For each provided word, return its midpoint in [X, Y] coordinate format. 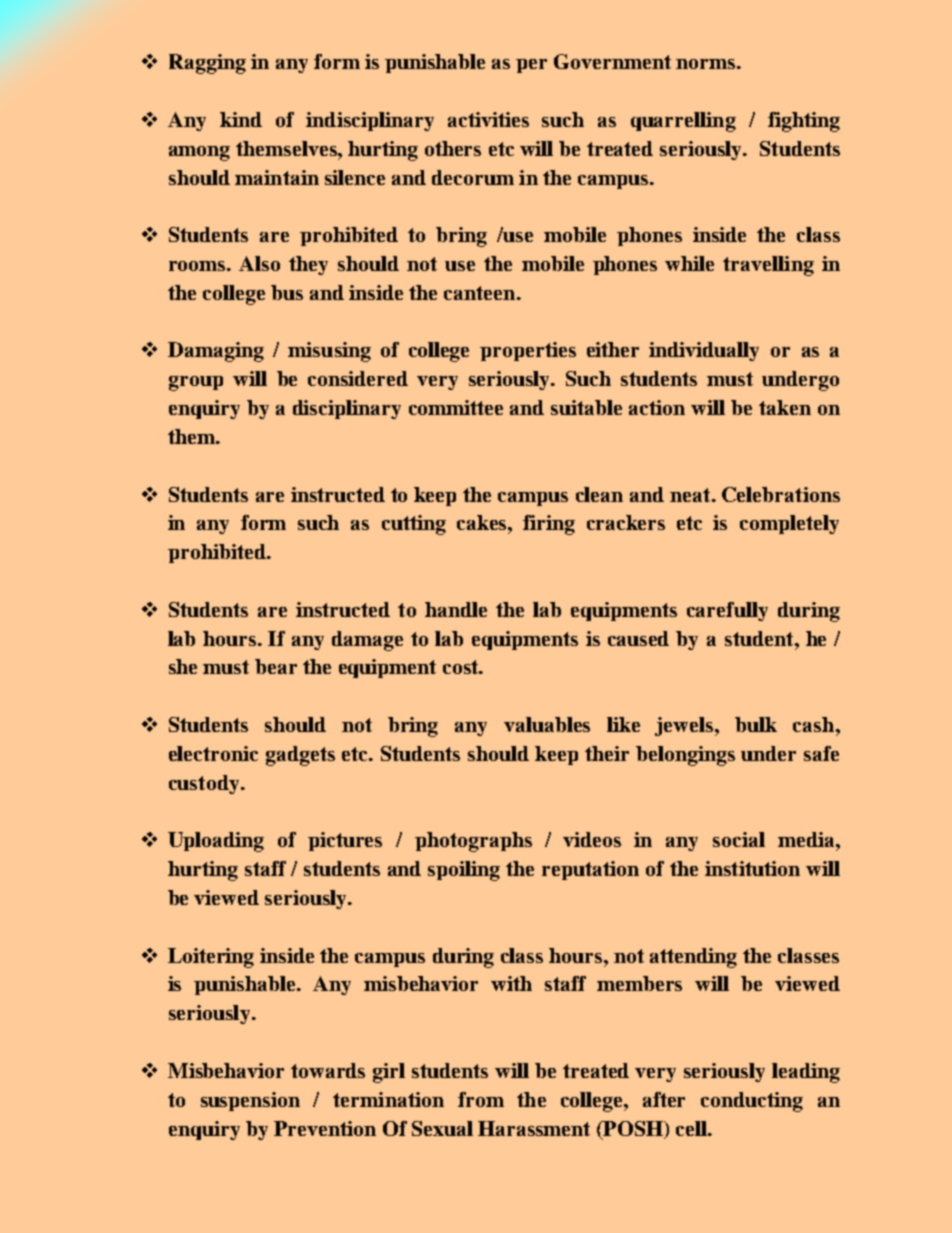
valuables [547, 724]
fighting [804, 122]
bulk [756, 724]
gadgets [300, 756]
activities [488, 119]
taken [785, 407]
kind [241, 119]
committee [456, 407]
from [481, 1099]
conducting [752, 1102]
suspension [250, 1101]
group [196, 383]
